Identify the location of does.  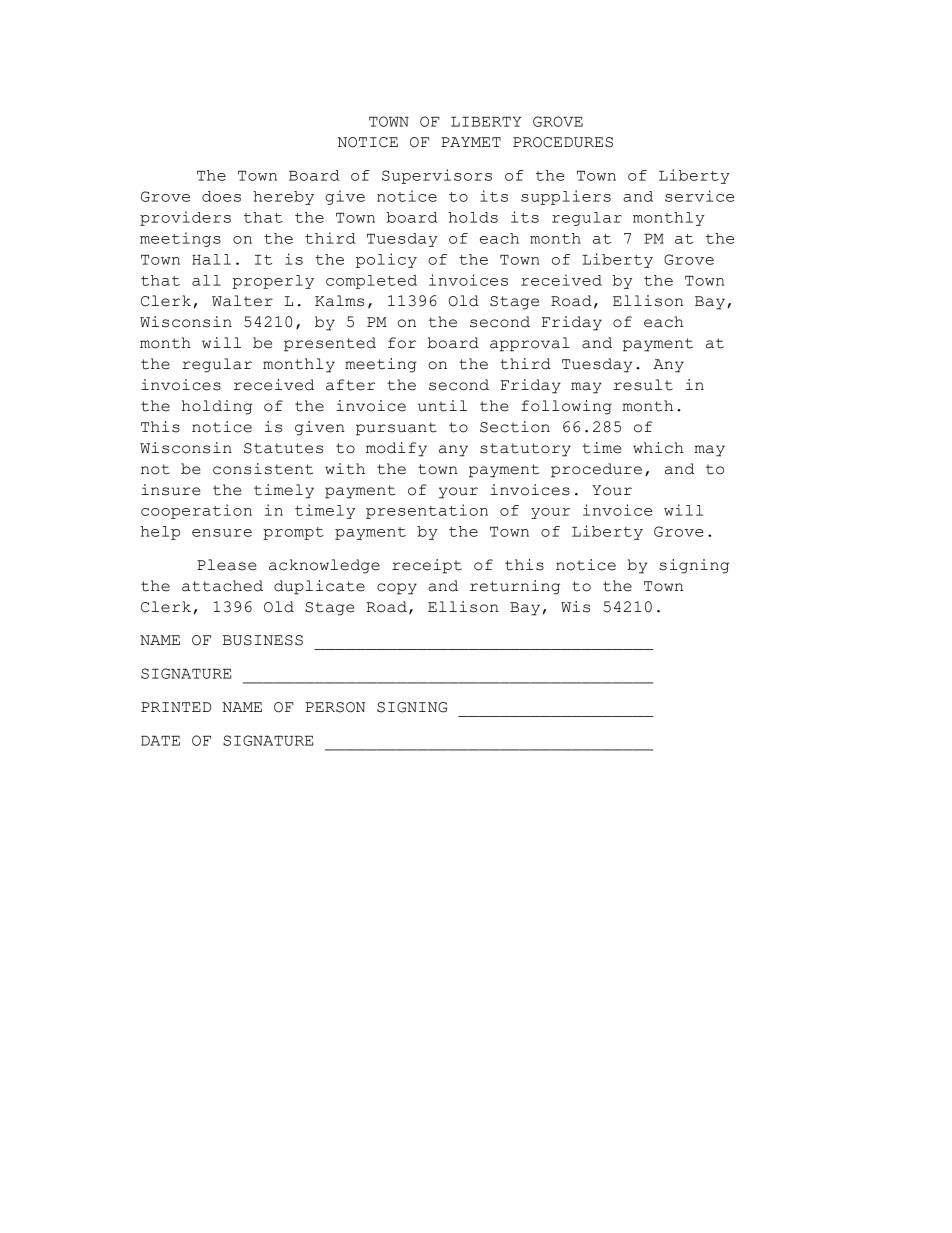
(221, 196).
